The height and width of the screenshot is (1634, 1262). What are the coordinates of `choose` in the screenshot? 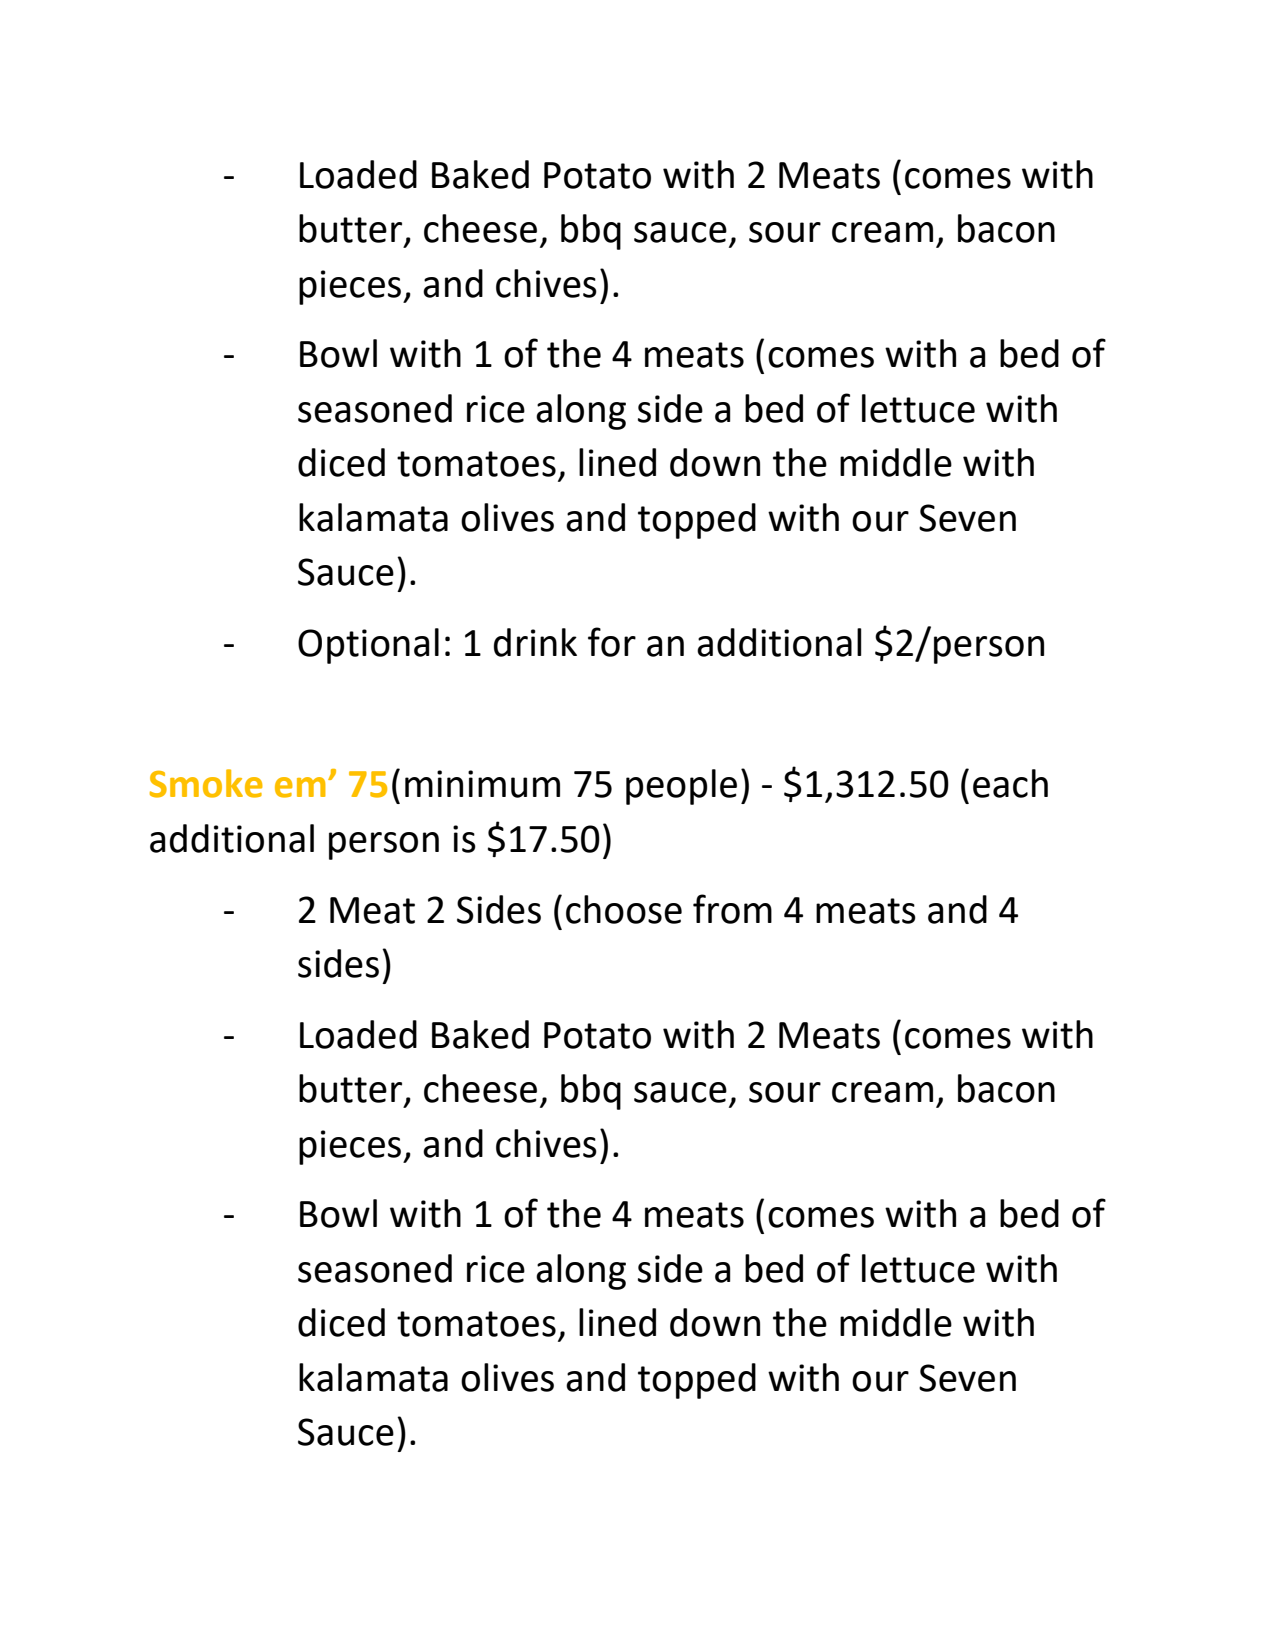 It's located at (624, 909).
